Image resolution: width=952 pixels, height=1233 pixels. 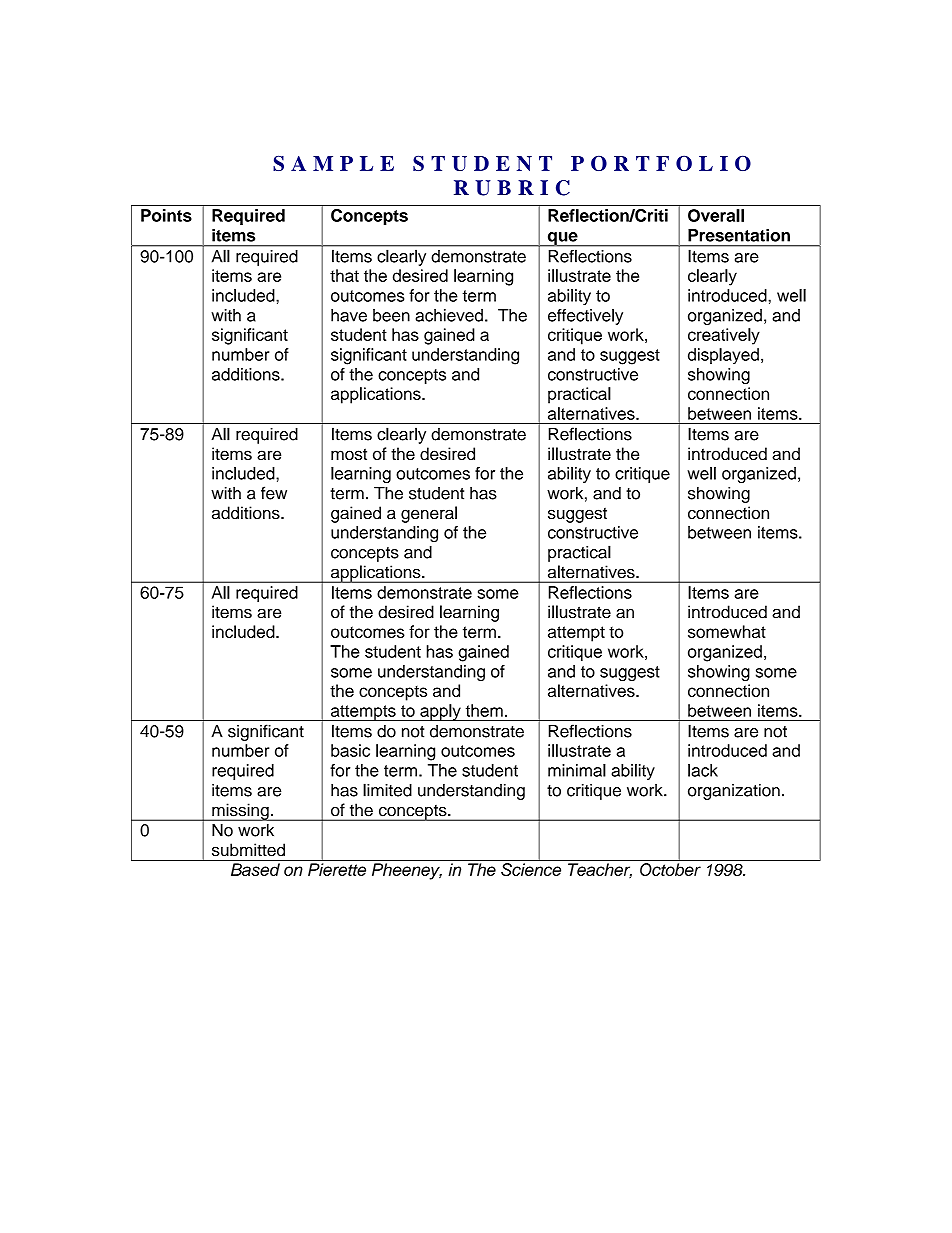 What do you see at coordinates (274, 493) in the screenshot?
I see `few` at bounding box center [274, 493].
